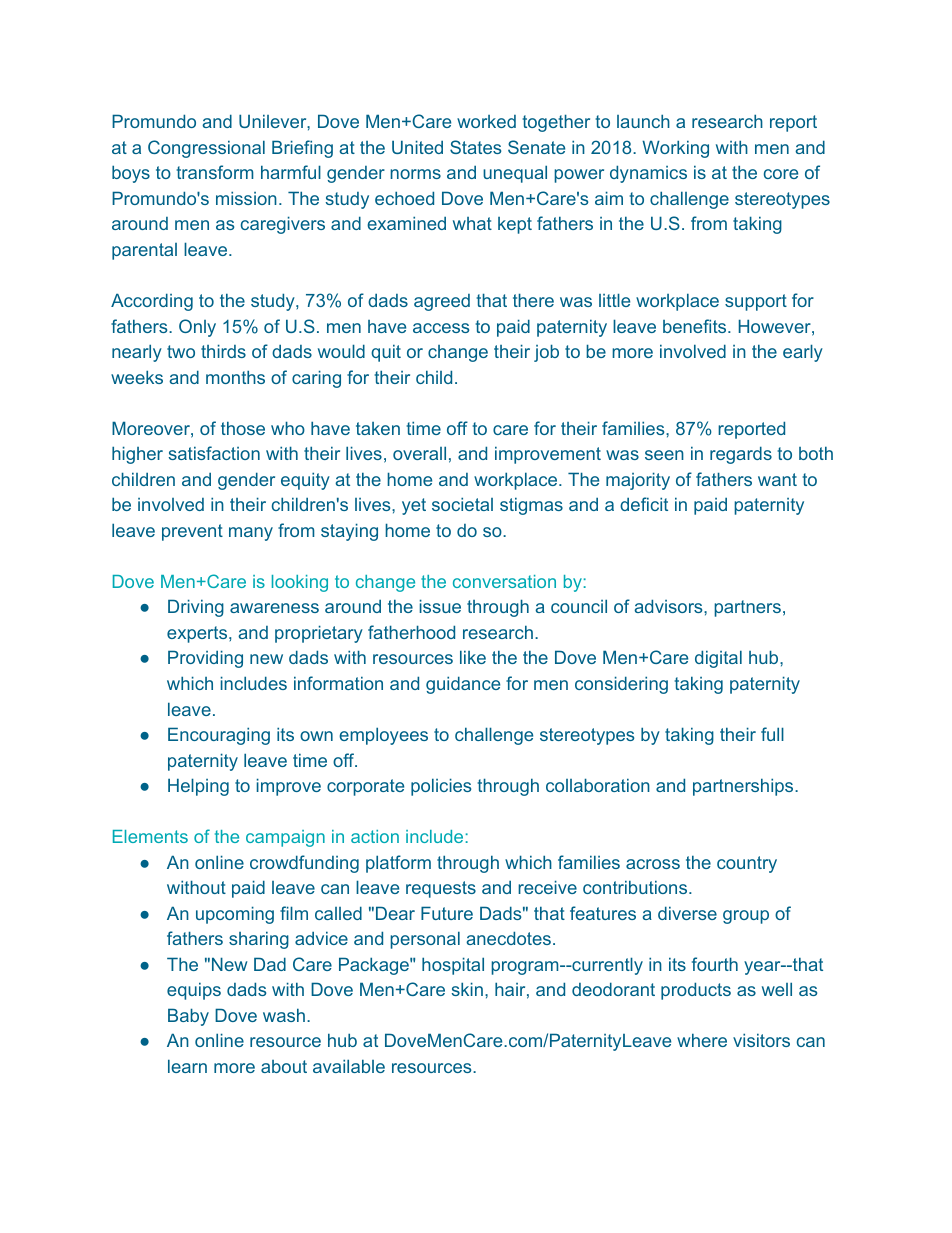  Describe the element at coordinates (747, 864) in the screenshot. I see `country` at that location.
